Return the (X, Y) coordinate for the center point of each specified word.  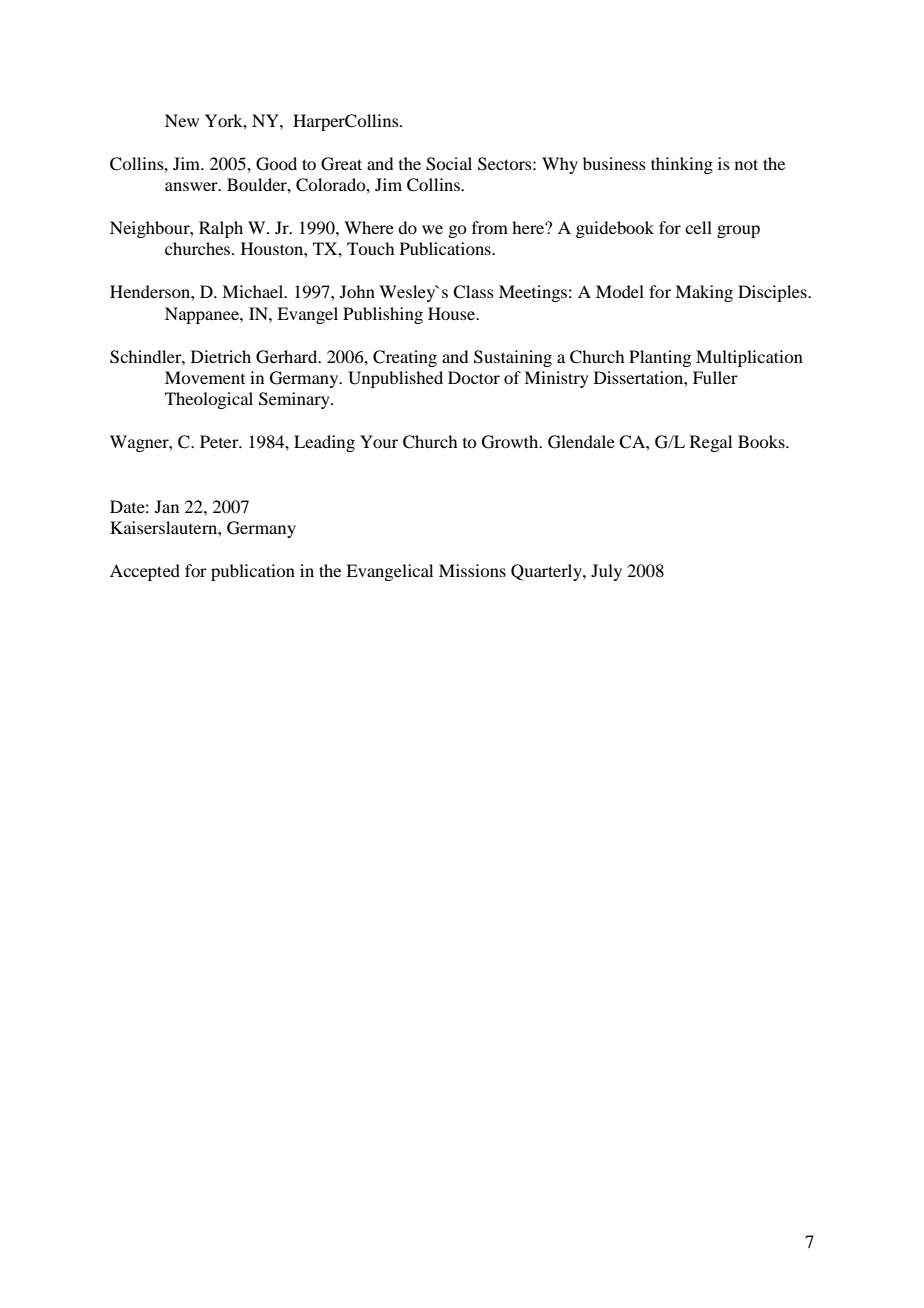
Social (449, 164)
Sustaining (513, 358)
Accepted (145, 572)
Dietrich (221, 356)
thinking (682, 165)
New (182, 120)
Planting (660, 358)
